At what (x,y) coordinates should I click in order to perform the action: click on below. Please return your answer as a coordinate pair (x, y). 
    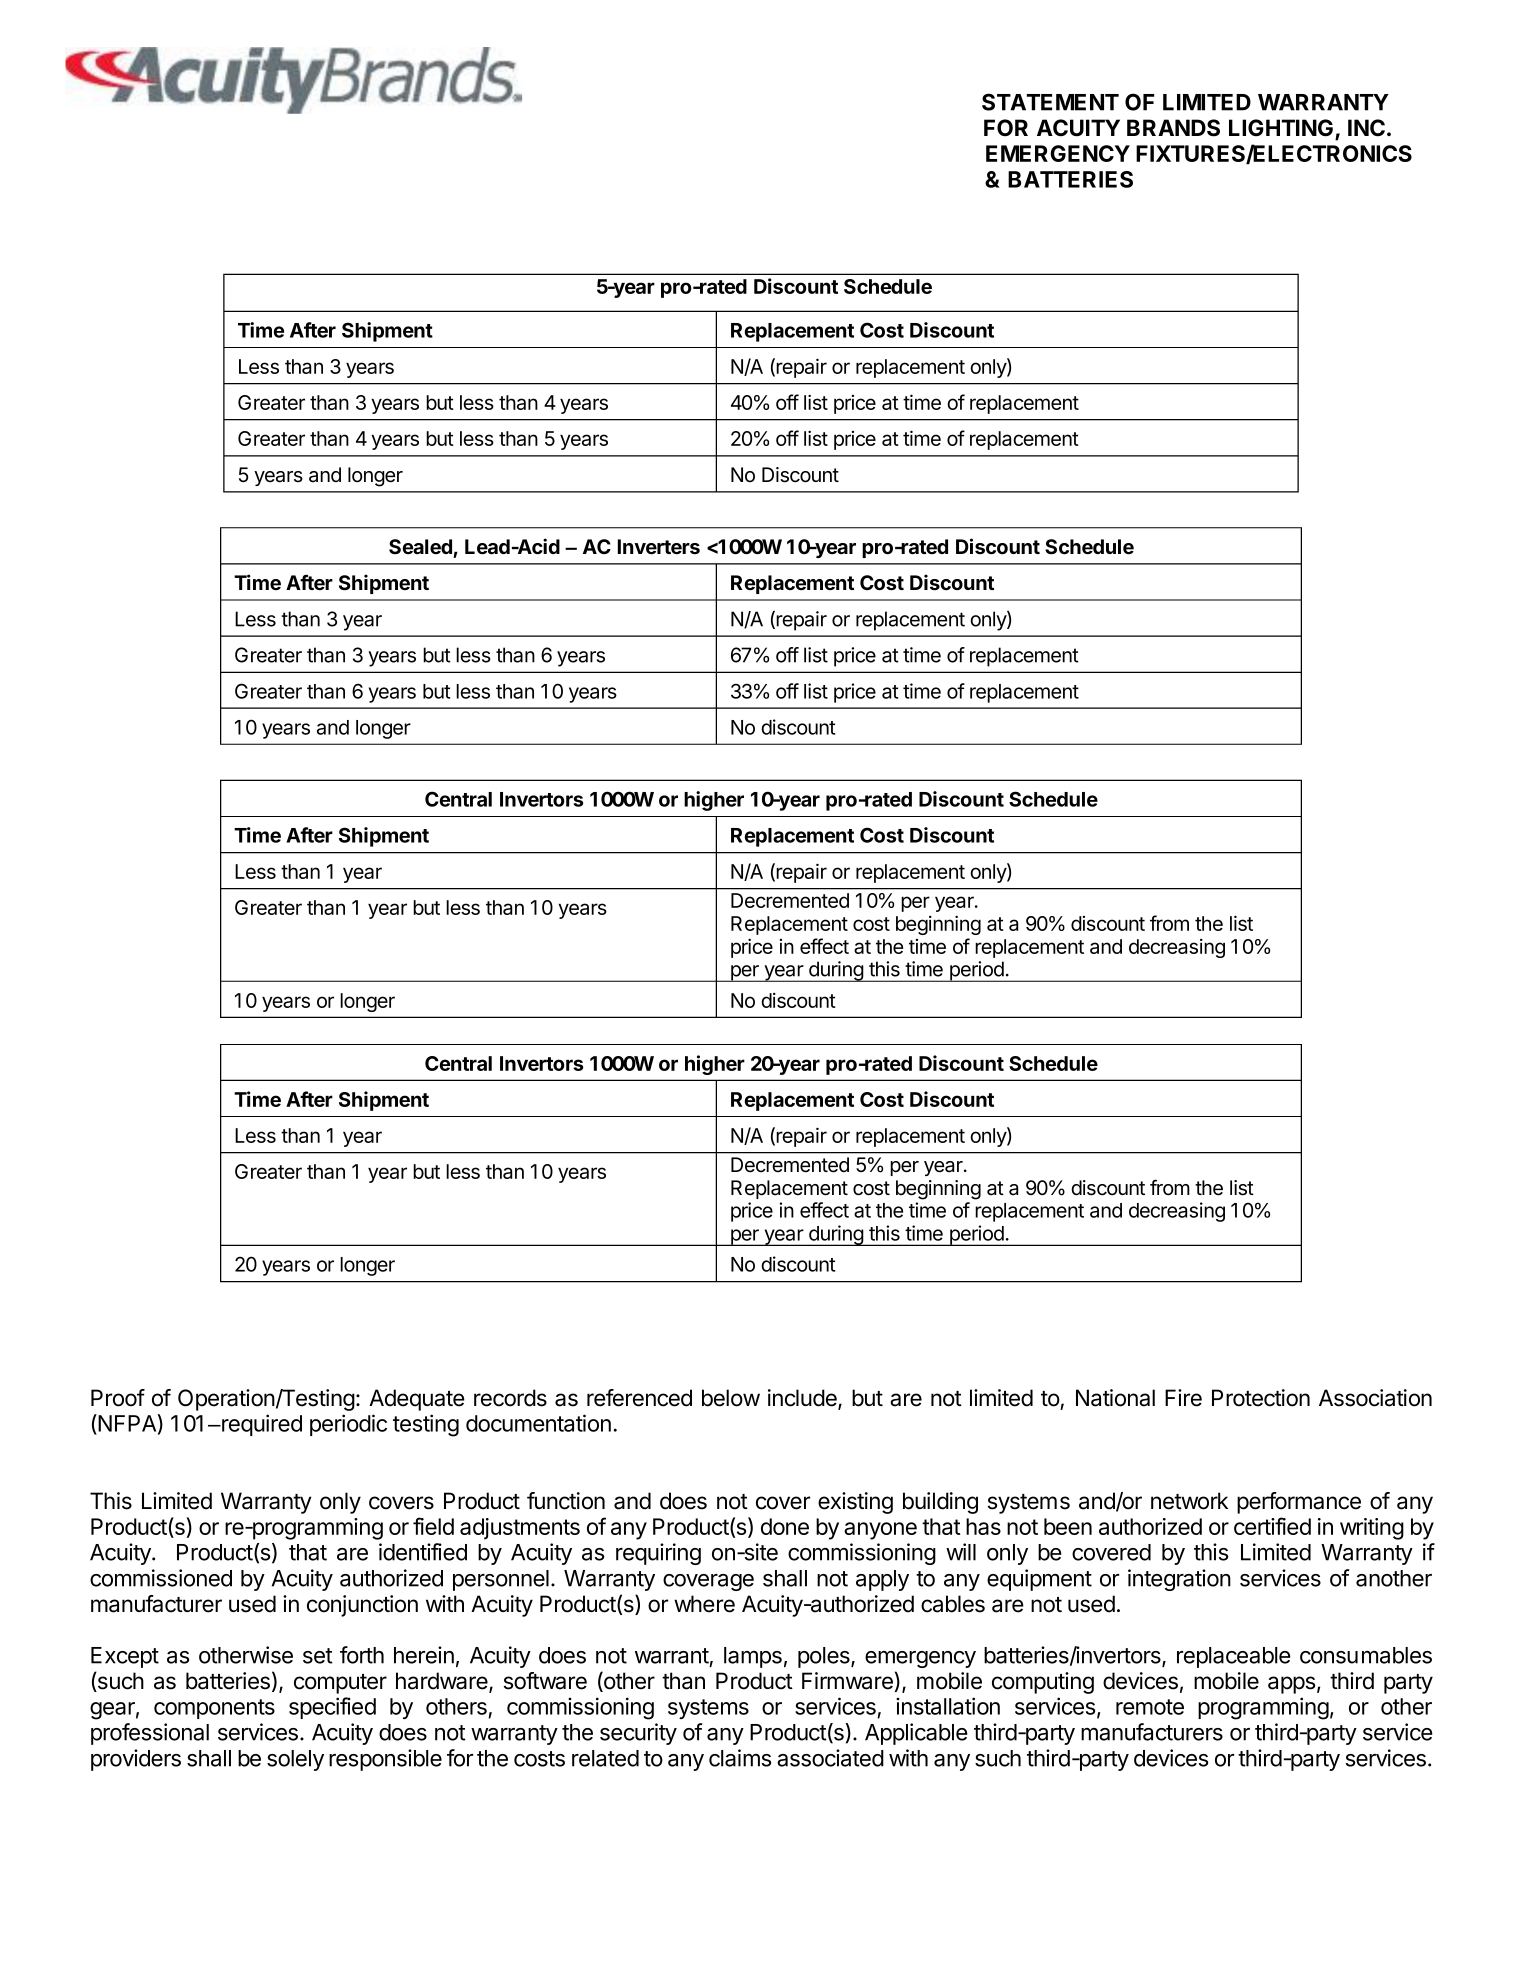
    Looking at the image, I should click on (731, 1398).
